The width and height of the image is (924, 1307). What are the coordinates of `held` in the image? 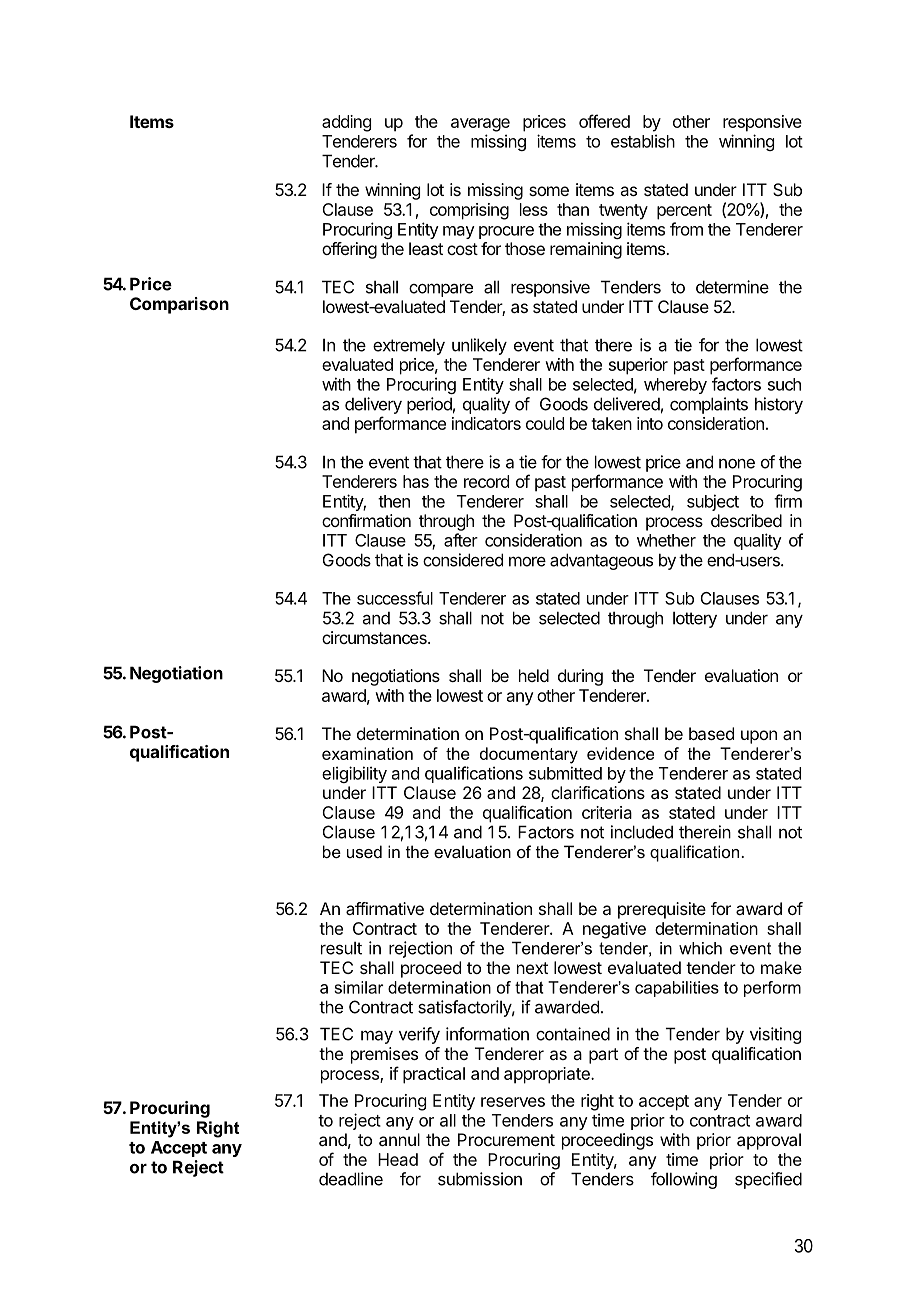 It's located at (534, 675).
